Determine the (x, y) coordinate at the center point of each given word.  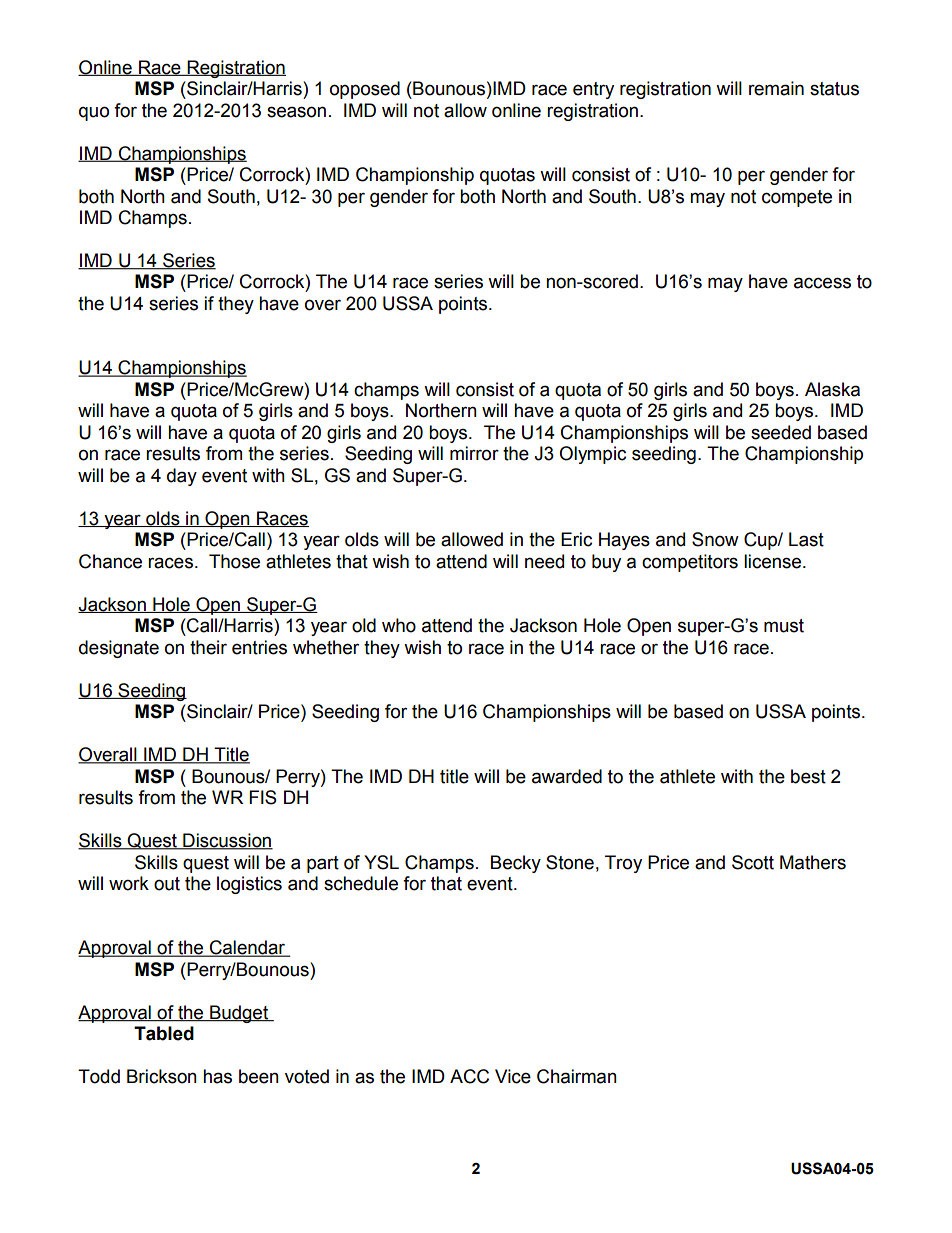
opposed (365, 90)
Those (234, 561)
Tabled (164, 1033)
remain (776, 88)
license (774, 561)
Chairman (577, 1076)
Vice (513, 1076)
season (296, 112)
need (544, 561)
